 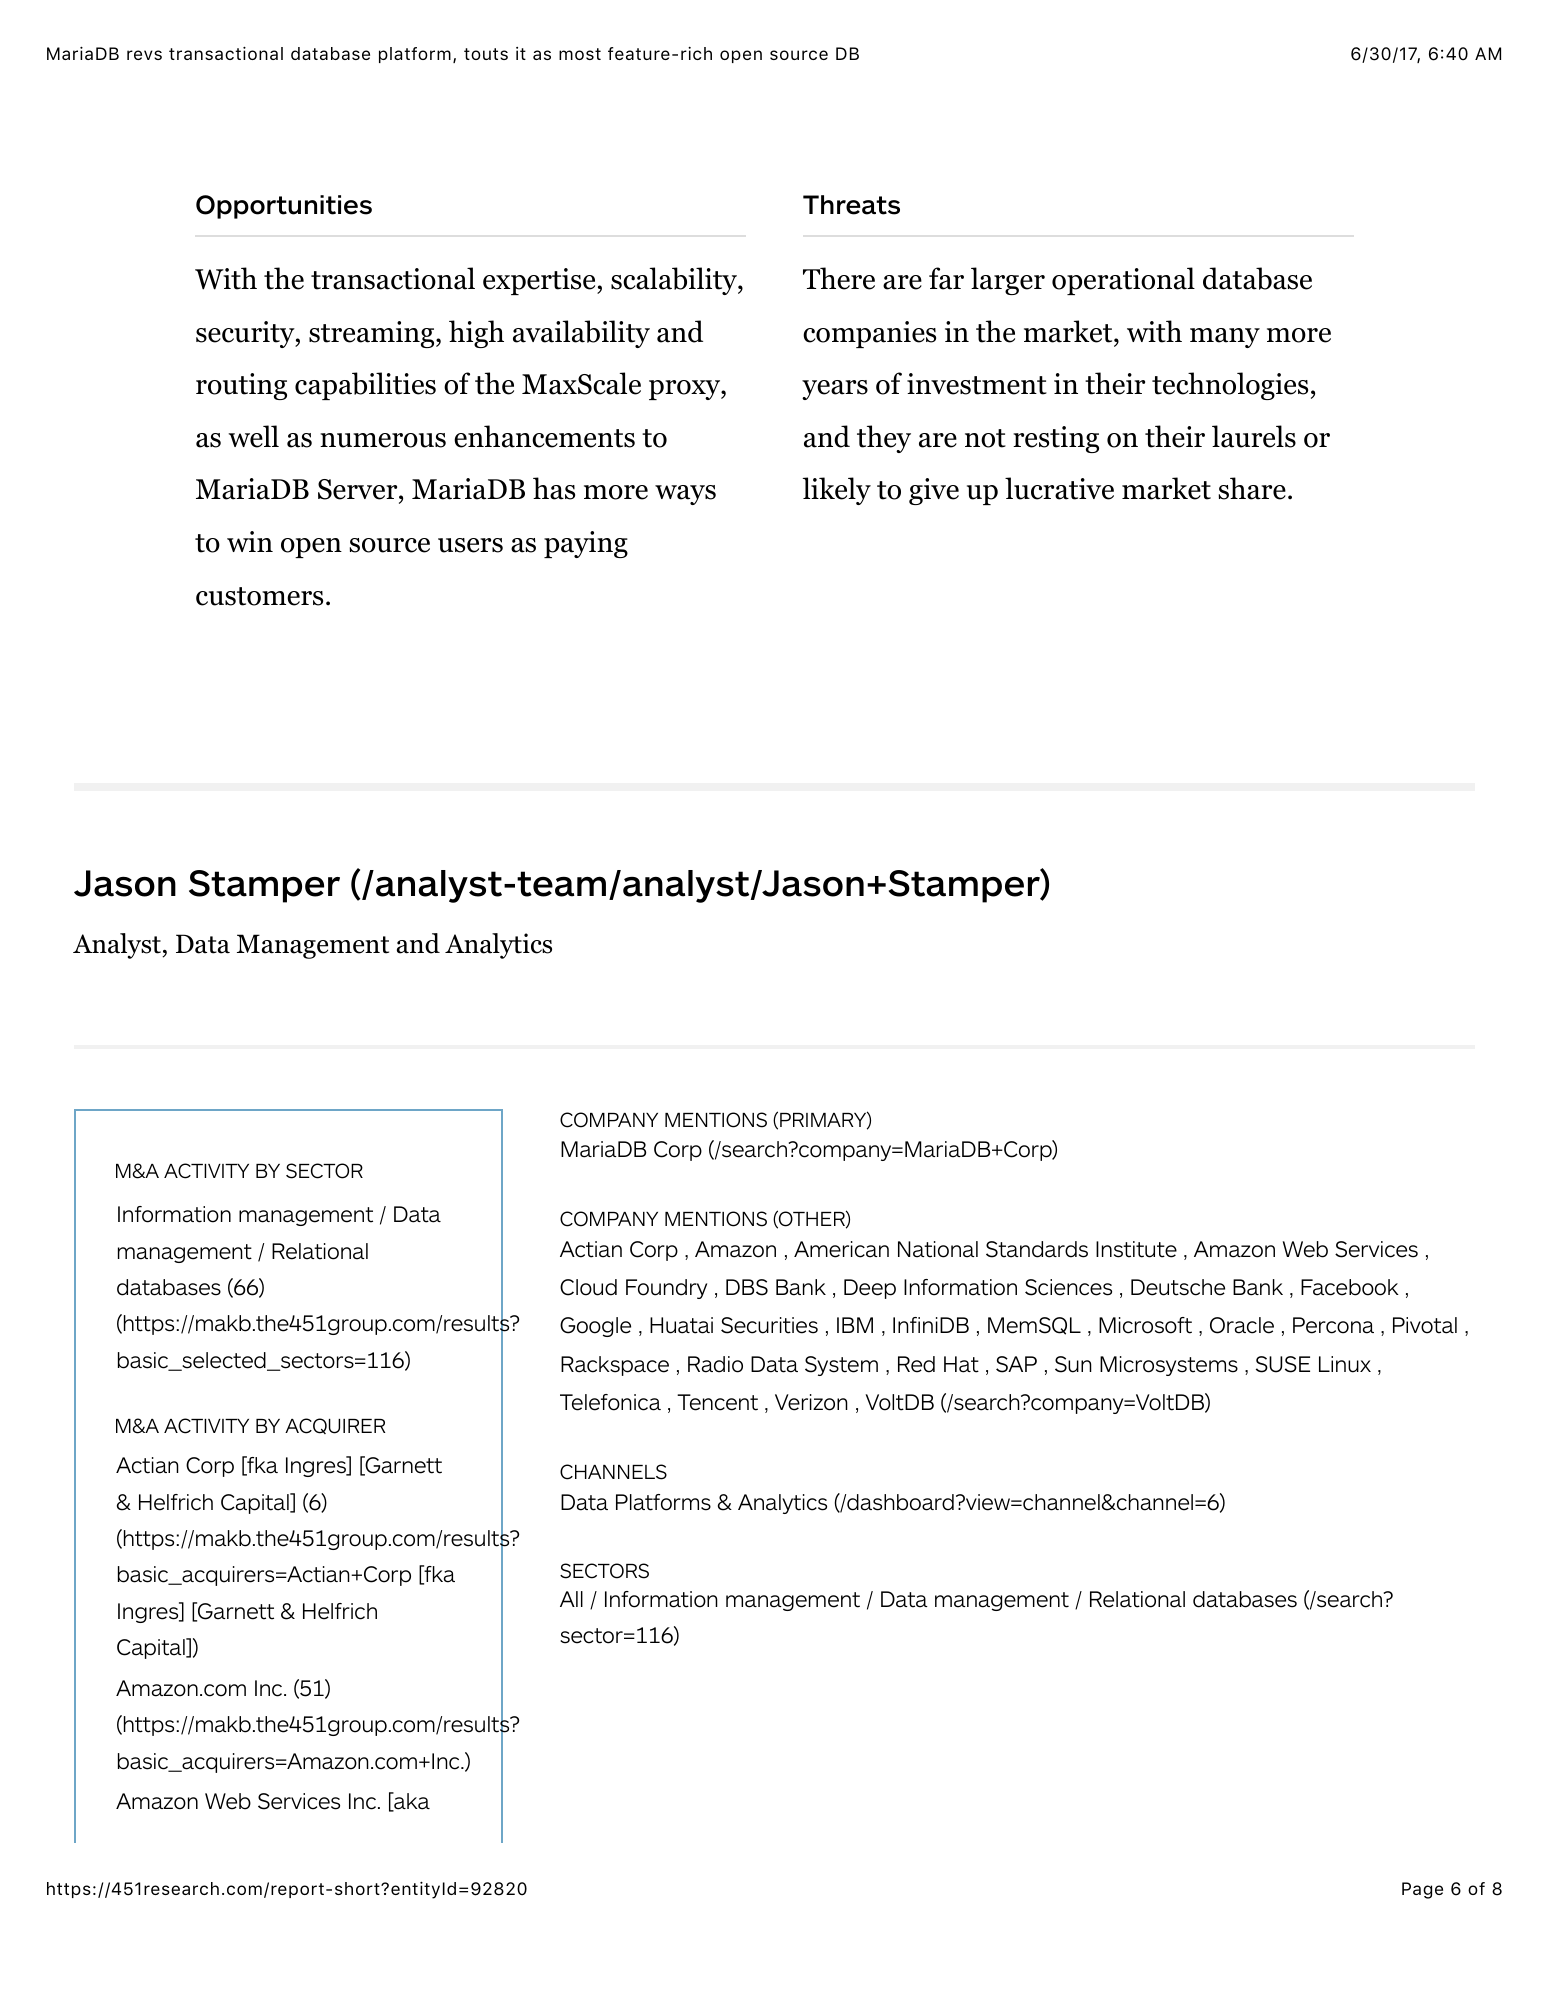 What do you see at coordinates (851, 205) in the page?
I see `Threats` at bounding box center [851, 205].
